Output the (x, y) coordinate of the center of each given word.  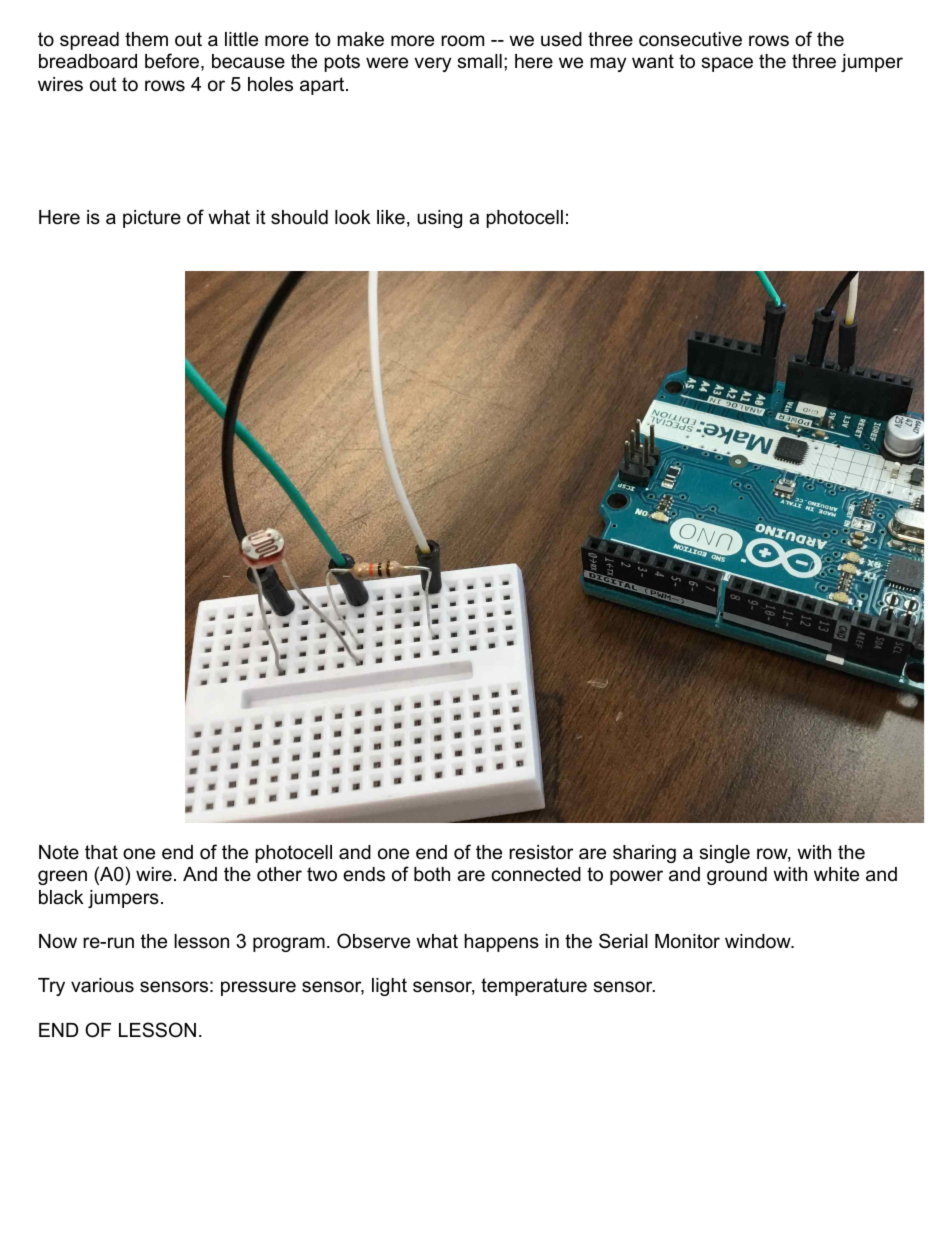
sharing (644, 854)
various (102, 985)
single (724, 854)
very (432, 64)
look (353, 217)
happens (501, 943)
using (439, 219)
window (759, 941)
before (173, 62)
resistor (541, 852)
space (727, 64)
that (101, 852)
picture (152, 219)
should (299, 217)
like (391, 217)
